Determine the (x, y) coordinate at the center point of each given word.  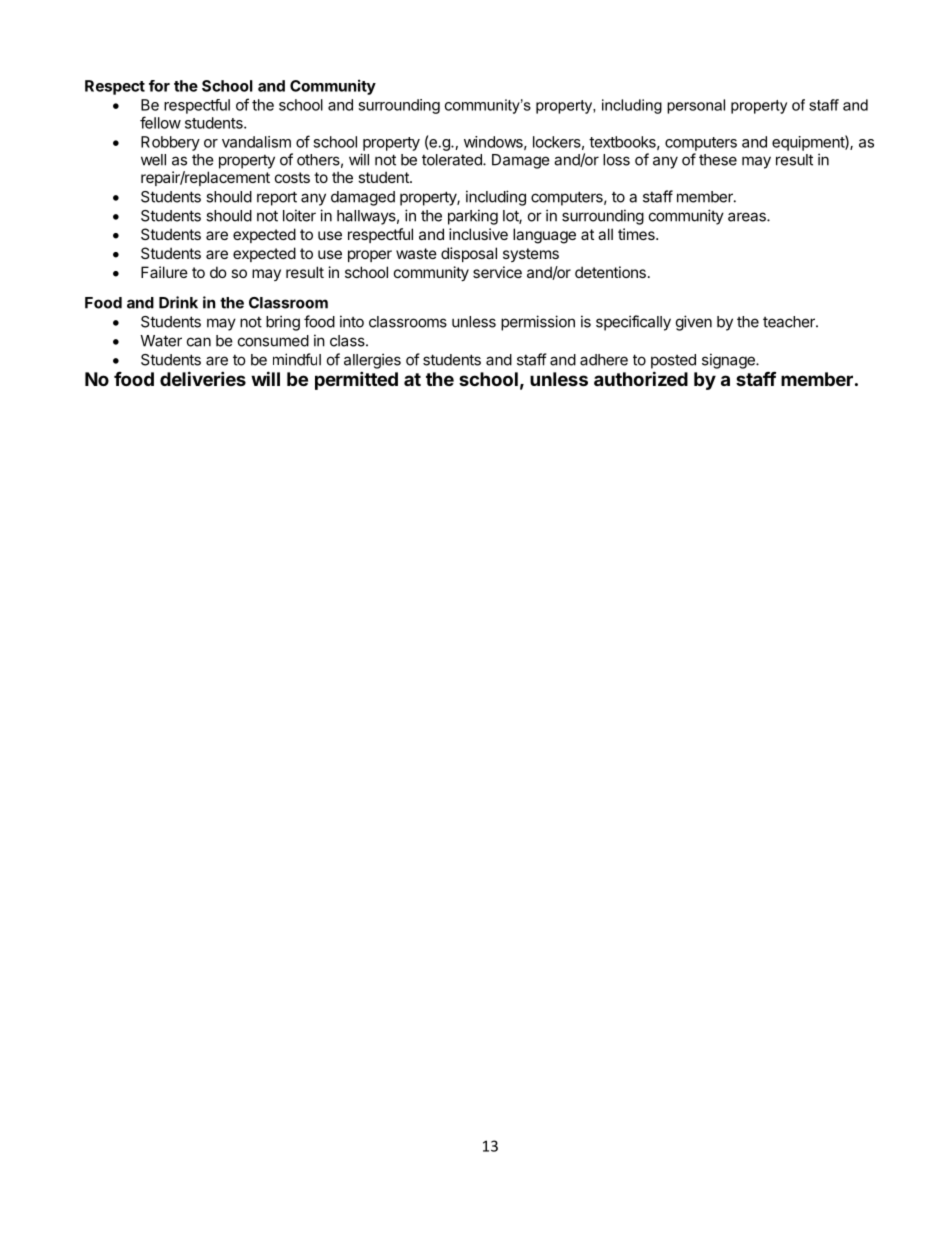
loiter (299, 215)
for (159, 86)
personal (696, 106)
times (637, 234)
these (718, 160)
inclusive (478, 234)
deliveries (203, 378)
